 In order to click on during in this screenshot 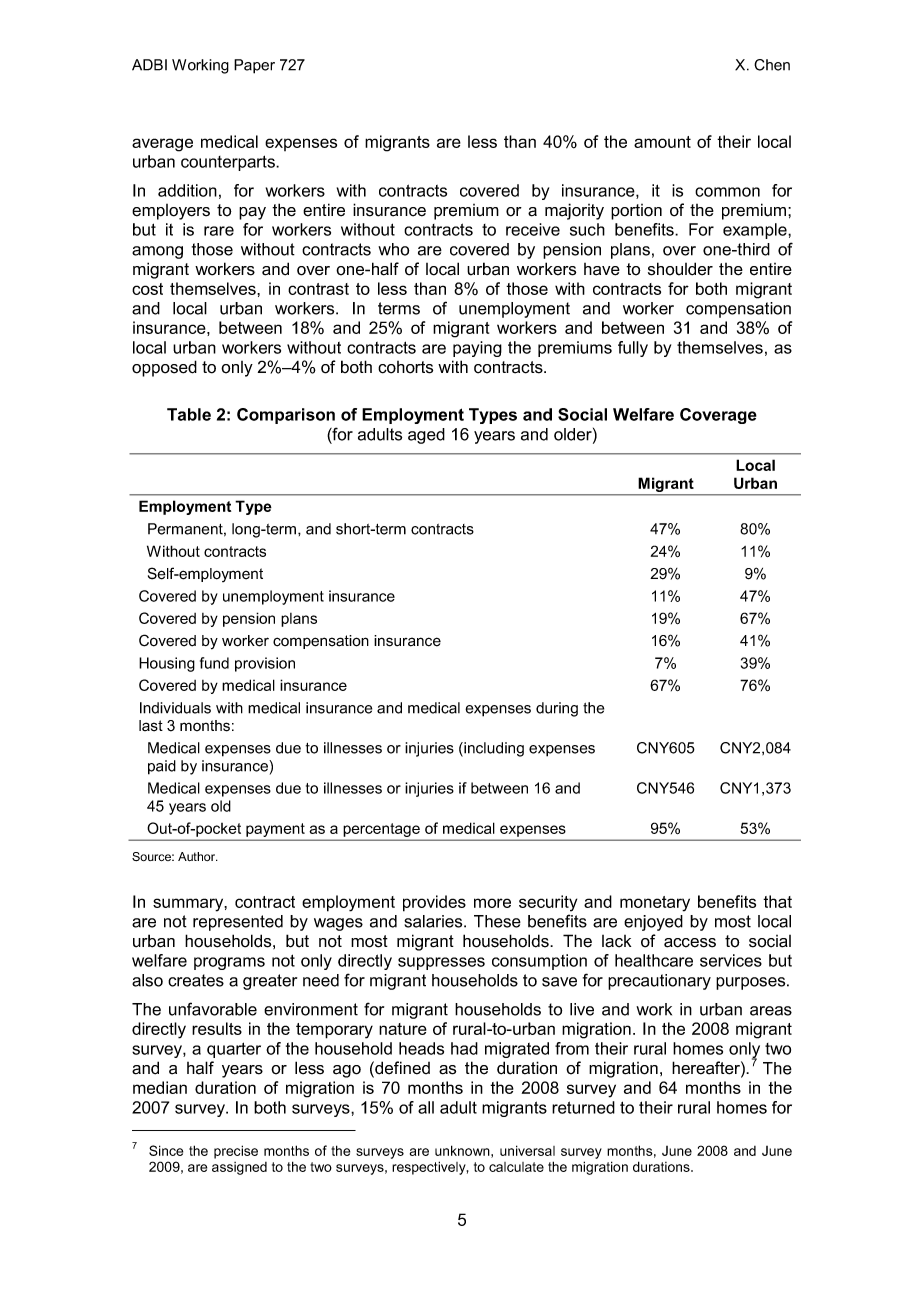, I will do `click(557, 709)`.
